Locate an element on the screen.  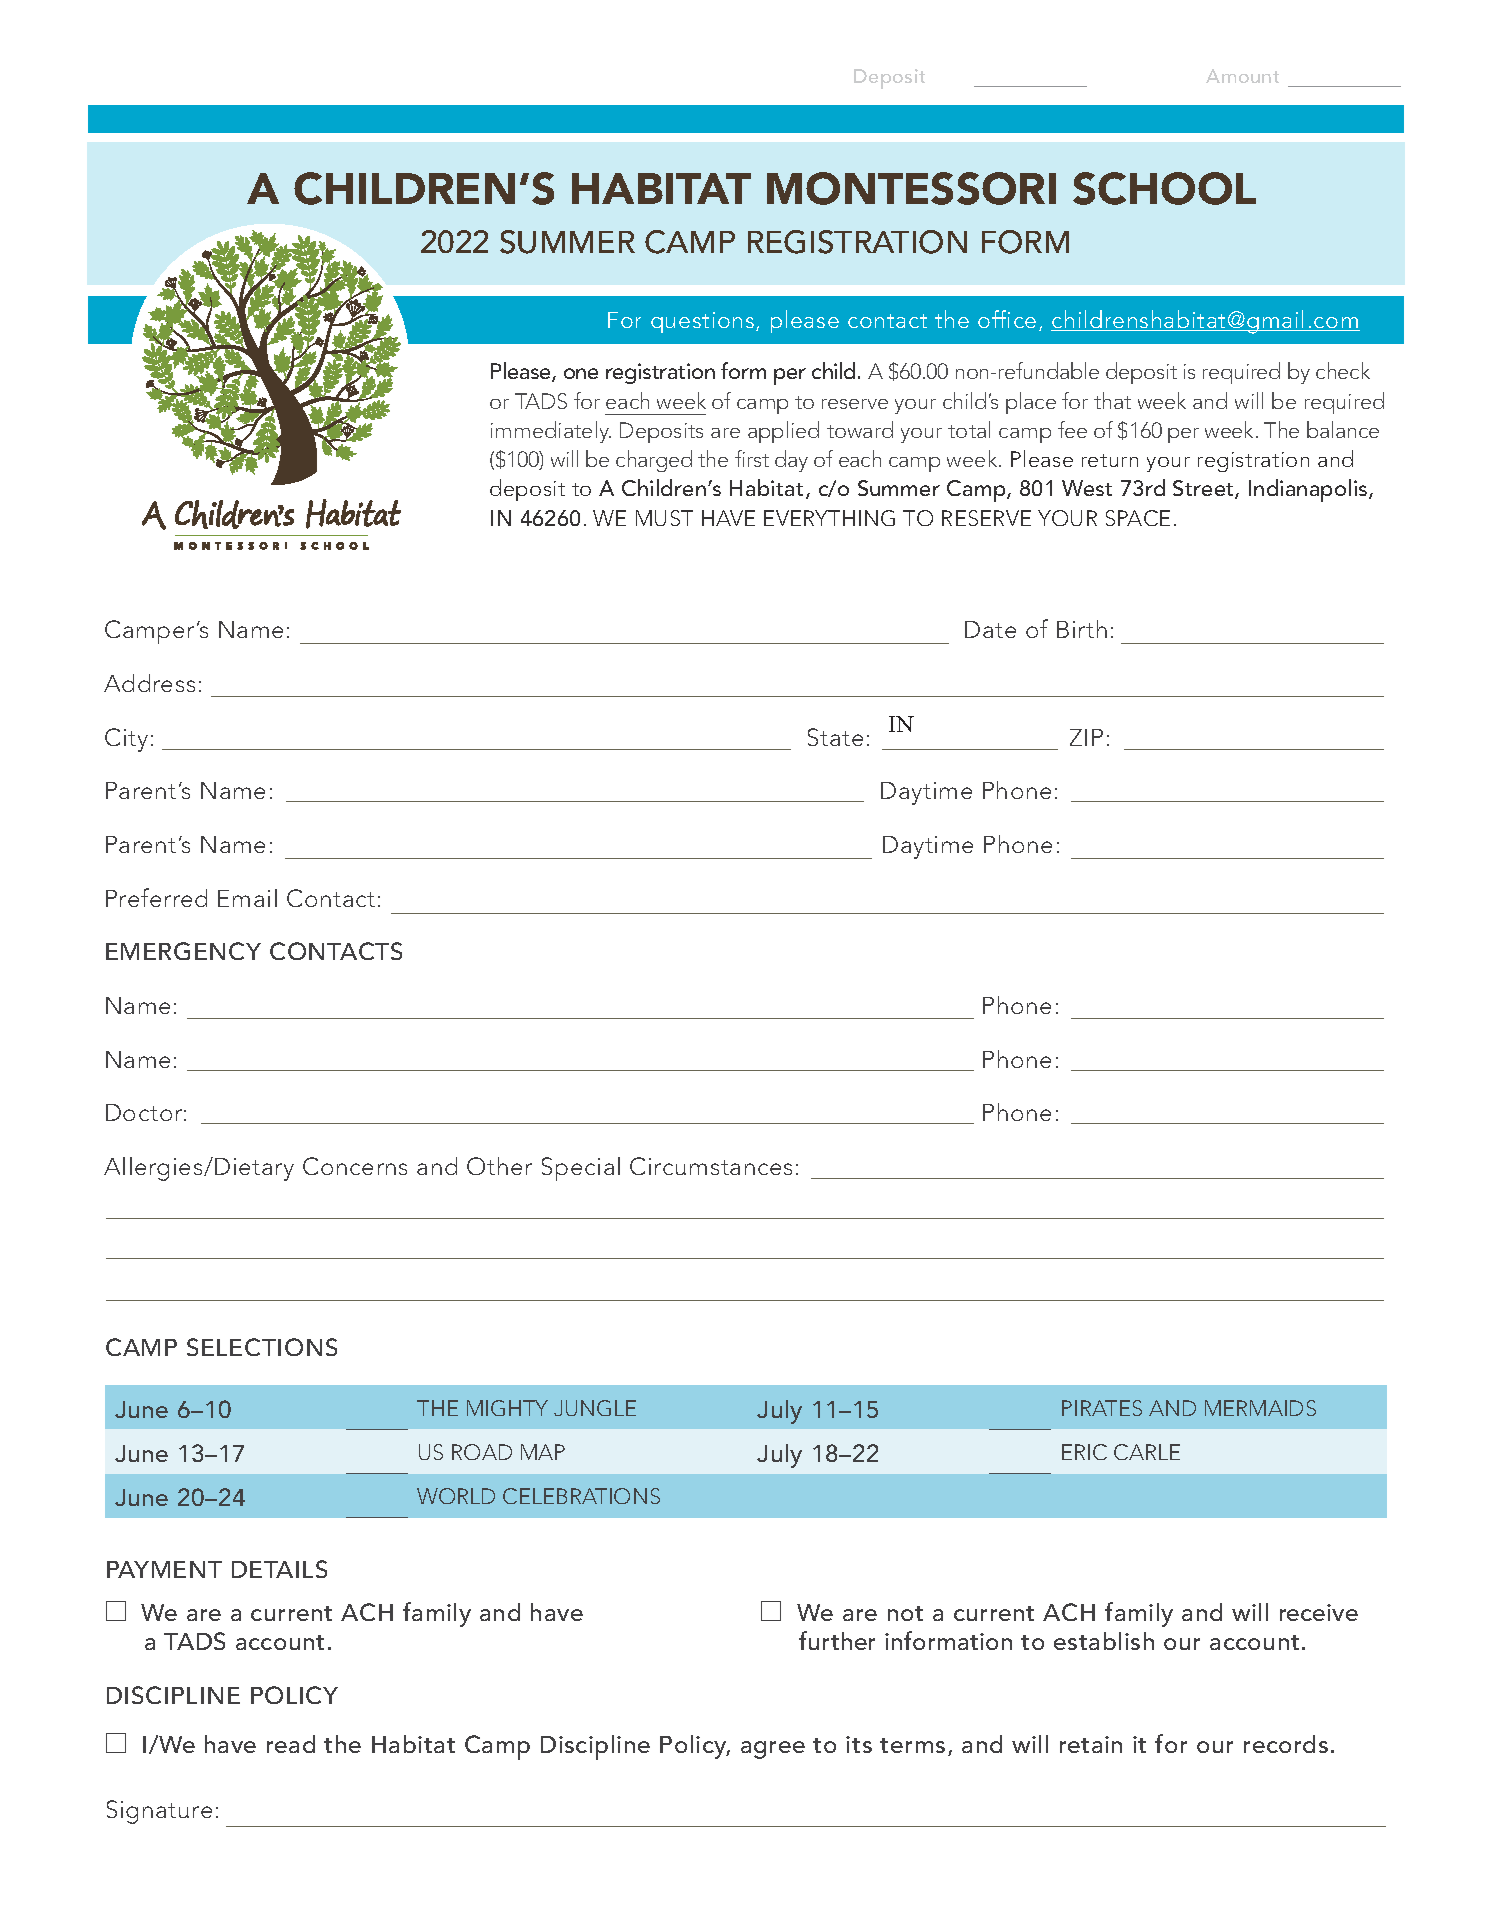
Amount is located at coordinates (1242, 76).
